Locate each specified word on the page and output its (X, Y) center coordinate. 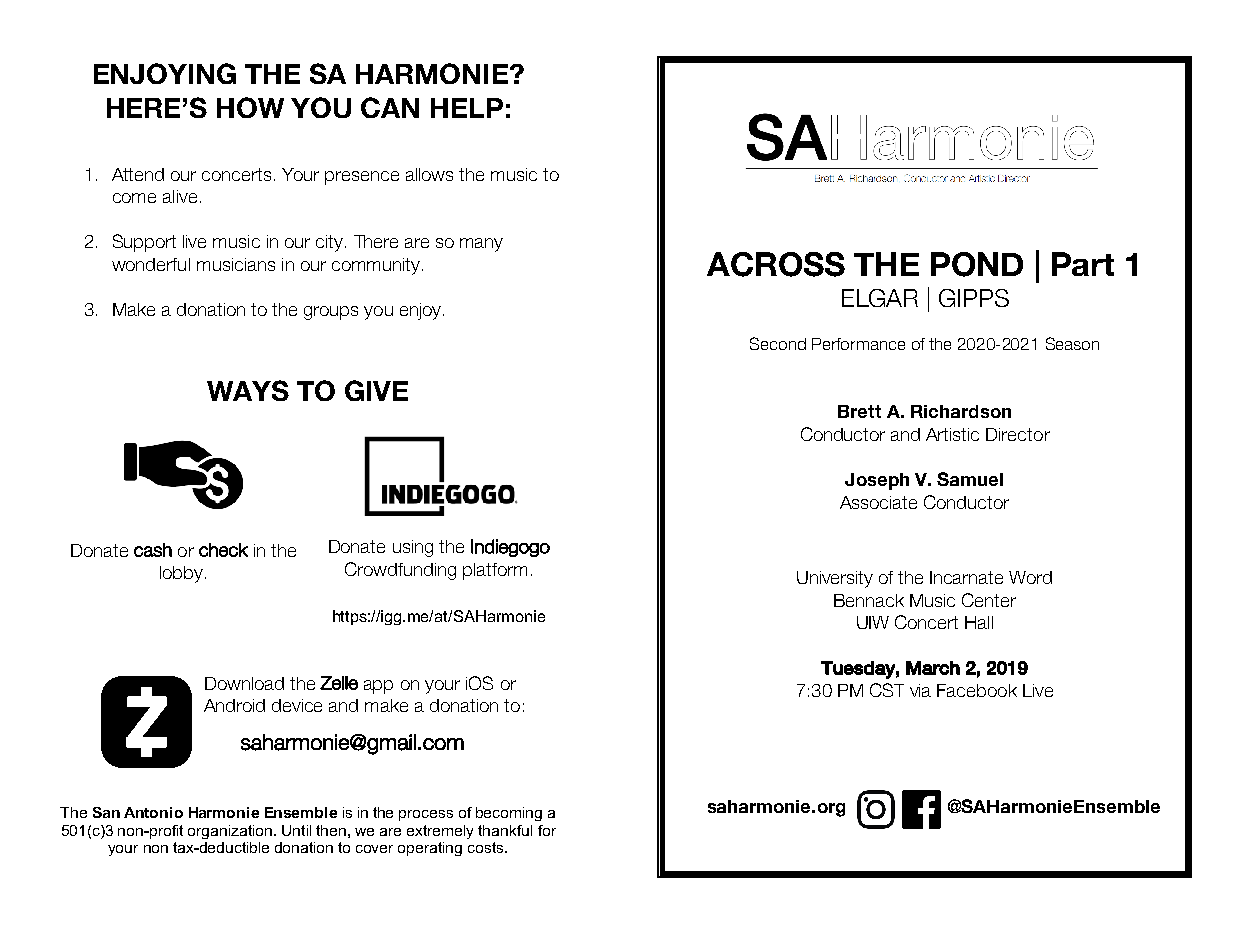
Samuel (970, 479)
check (223, 550)
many (481, 245)
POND (977, 264)
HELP (467, 108)
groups (331, 313)
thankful (505, 830)
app (378, 687)
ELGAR (880, 298)
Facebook (977, 690)
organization (230, 832)
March (933, 668)
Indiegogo (510, 548)
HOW (250, 107)
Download (244, 683)
